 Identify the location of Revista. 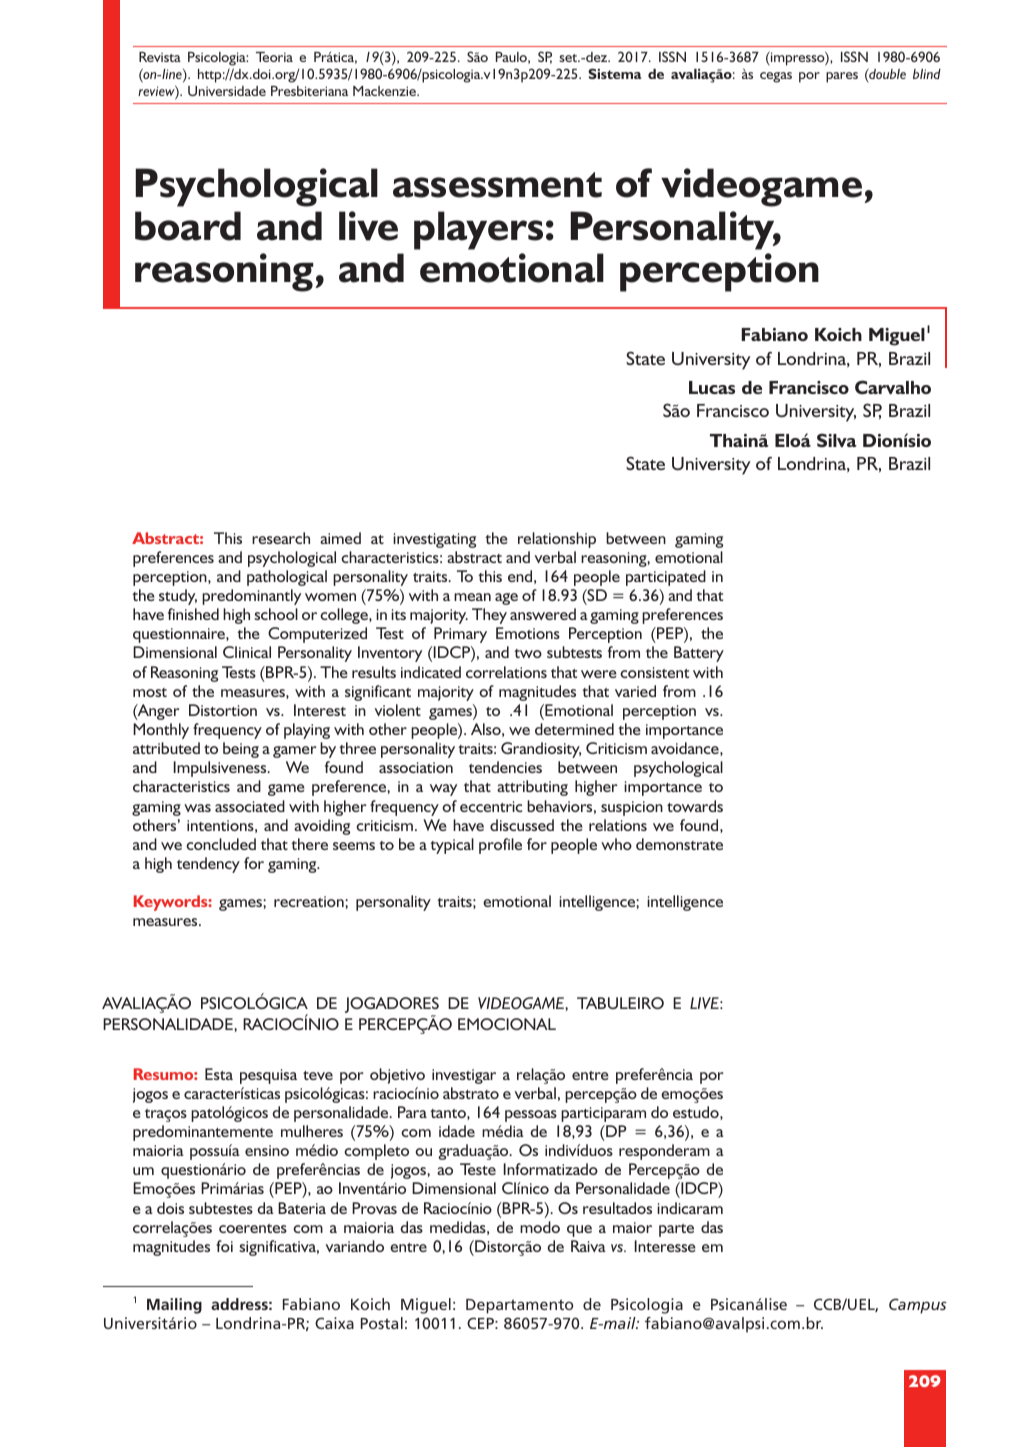
(160, 57).
